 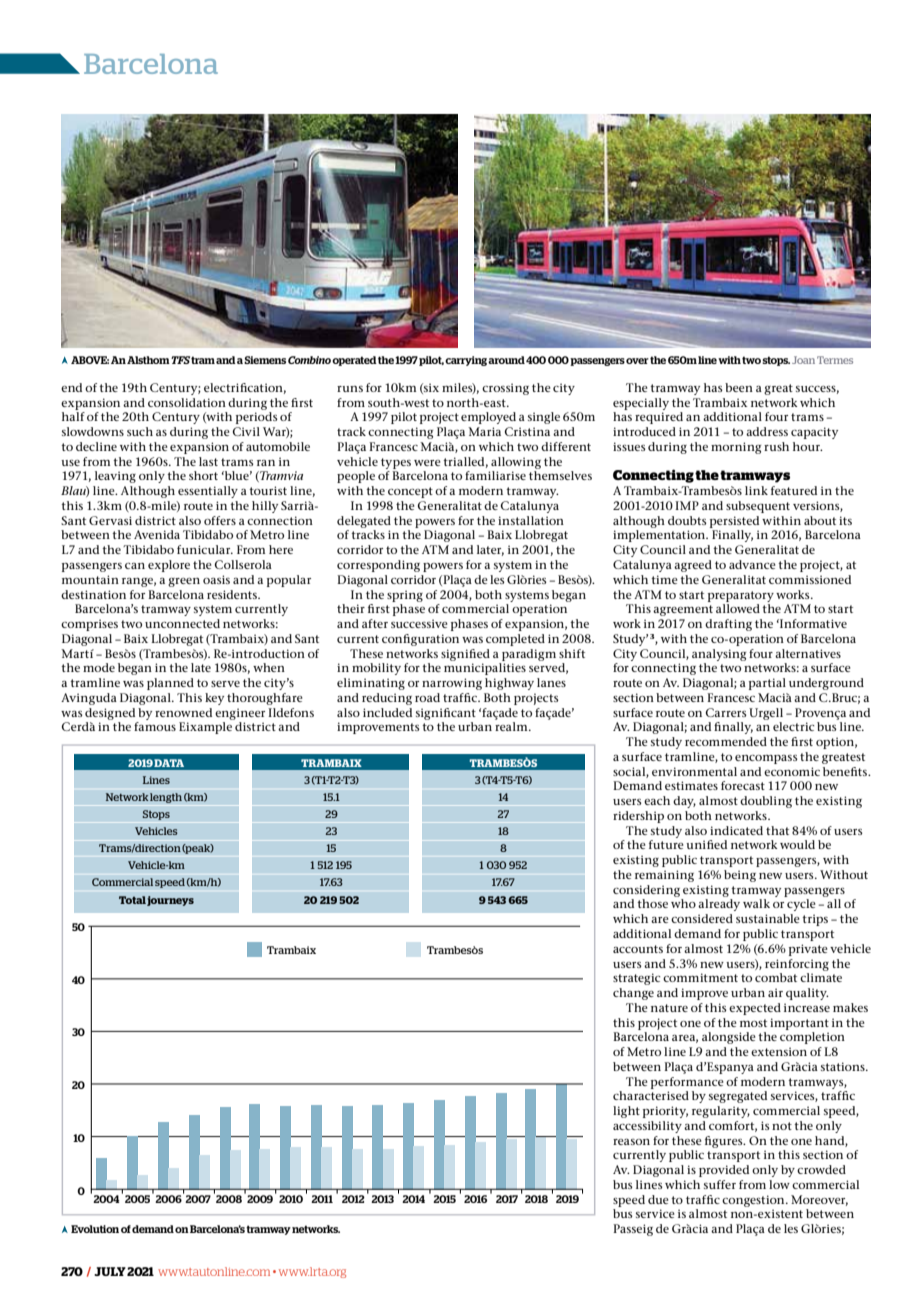 I want to click on due, so click(x=658, y=1199).
